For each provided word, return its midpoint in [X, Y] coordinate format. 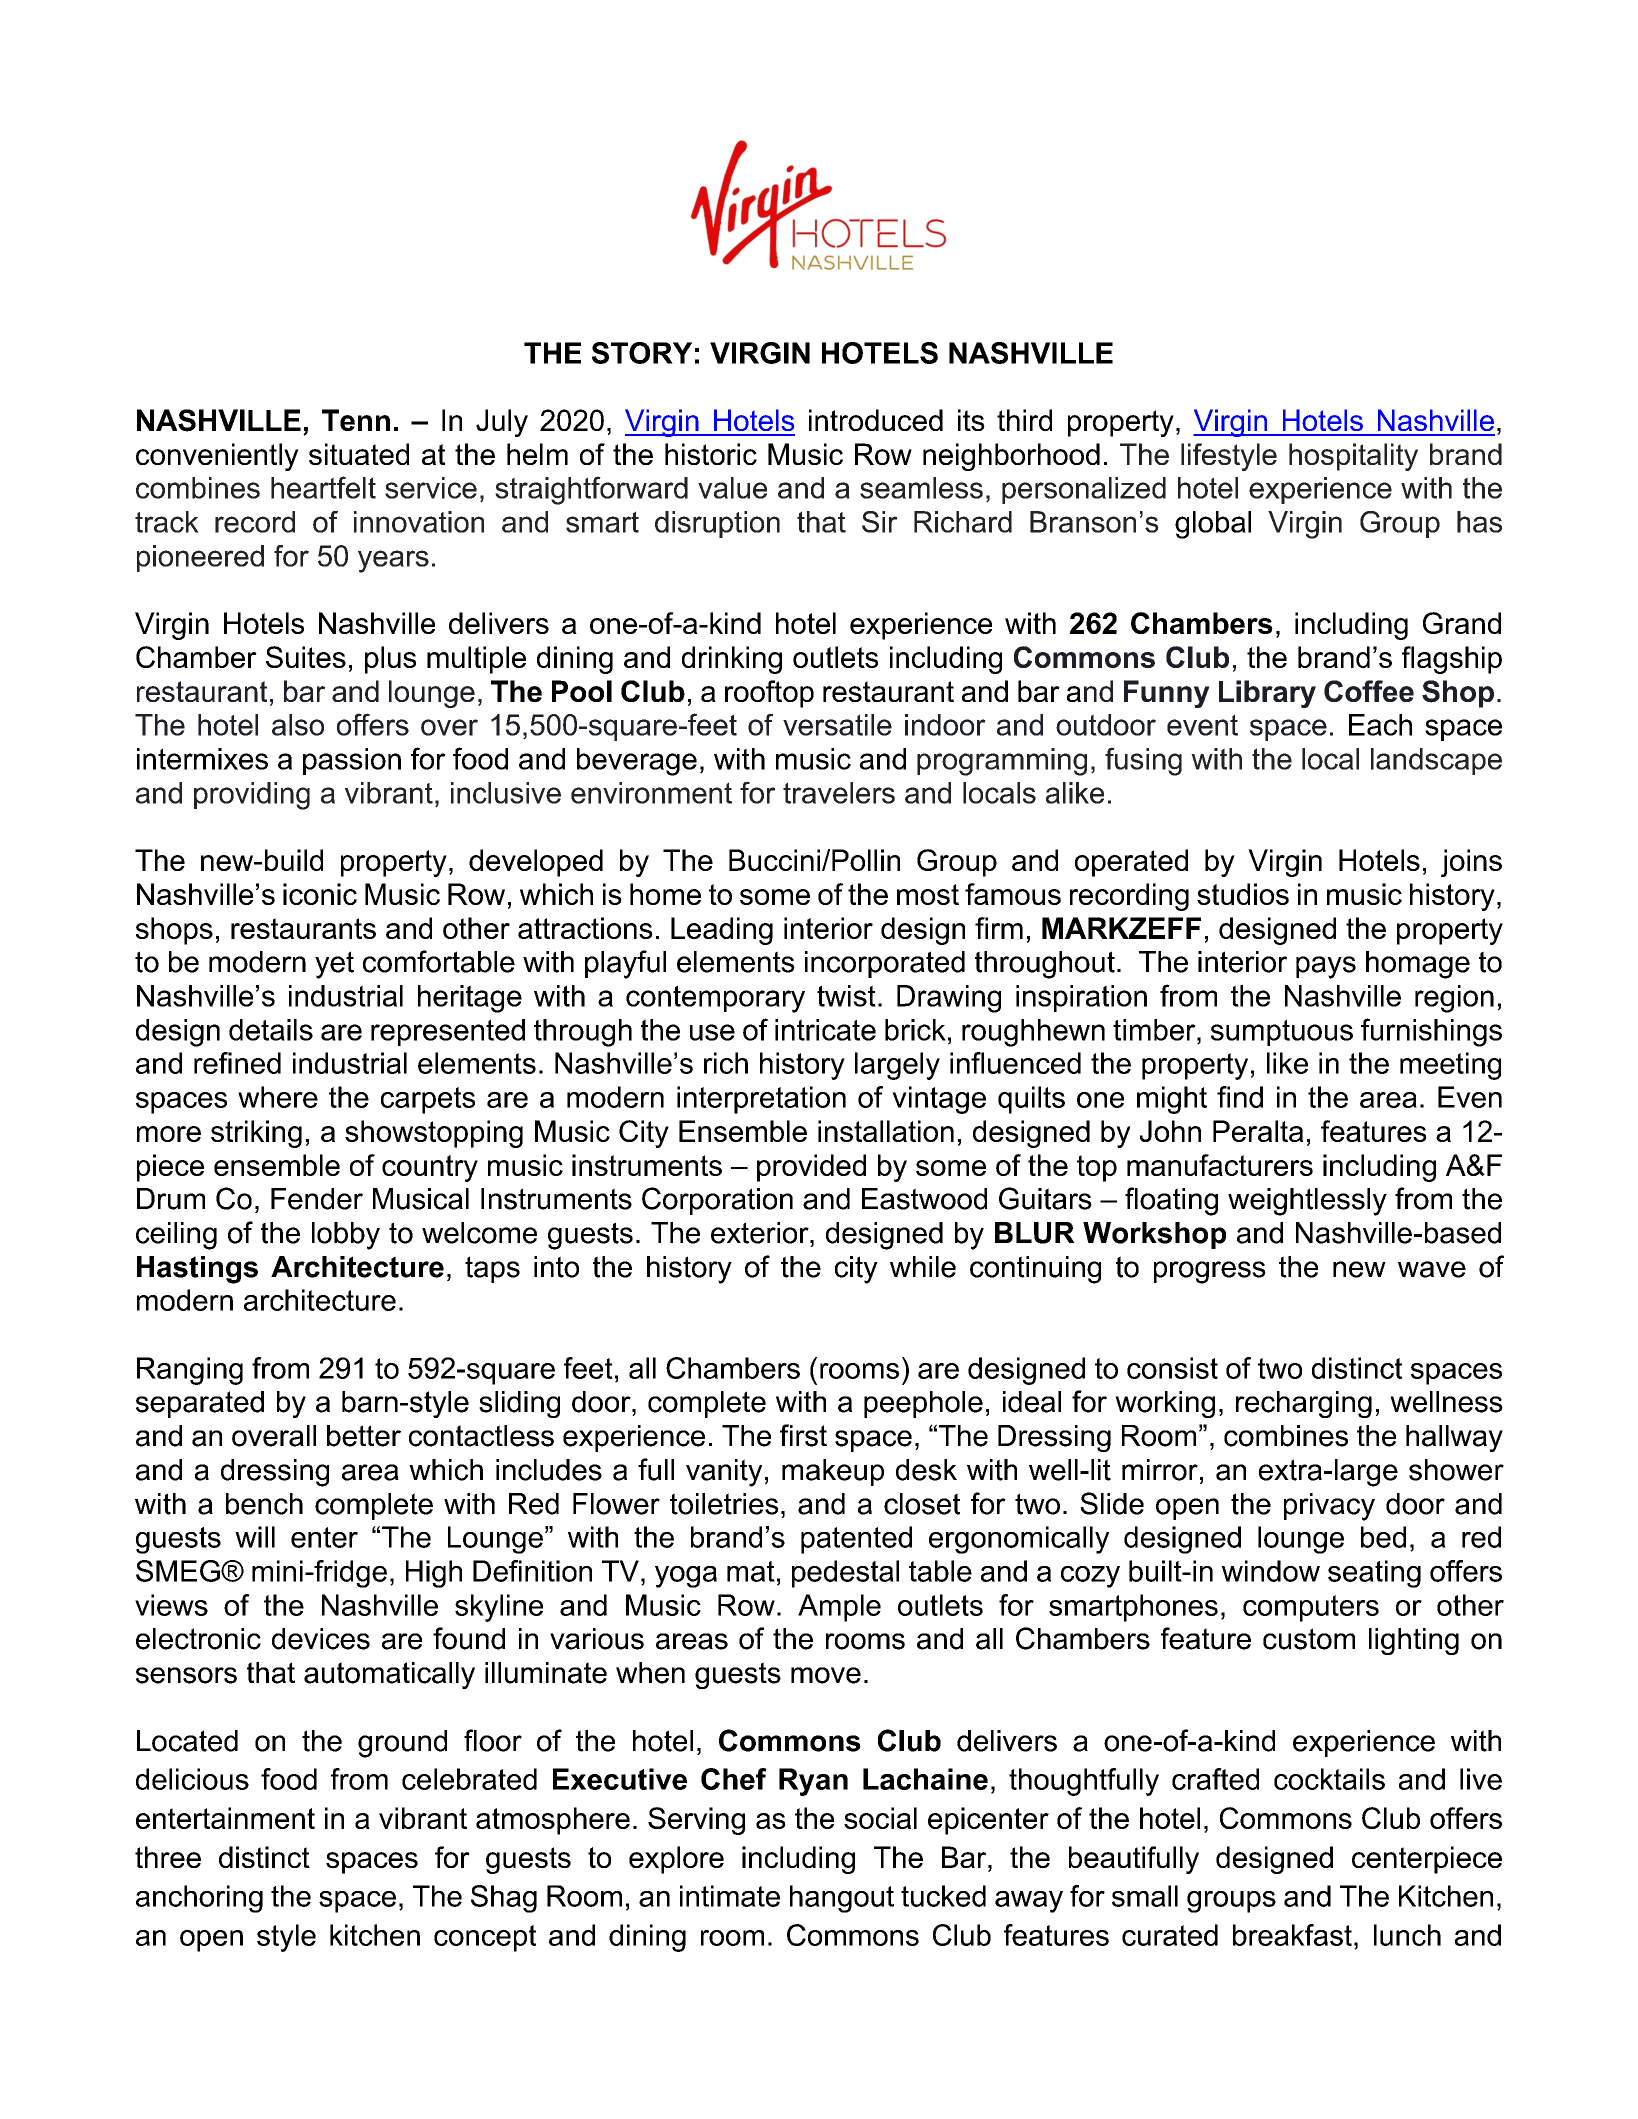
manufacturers [1220, 1165]
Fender [317, 1199]
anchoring [199, 1899]
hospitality [1353, 457]
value [732, 488]
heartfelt [323, 487]
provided [811, 1168]
